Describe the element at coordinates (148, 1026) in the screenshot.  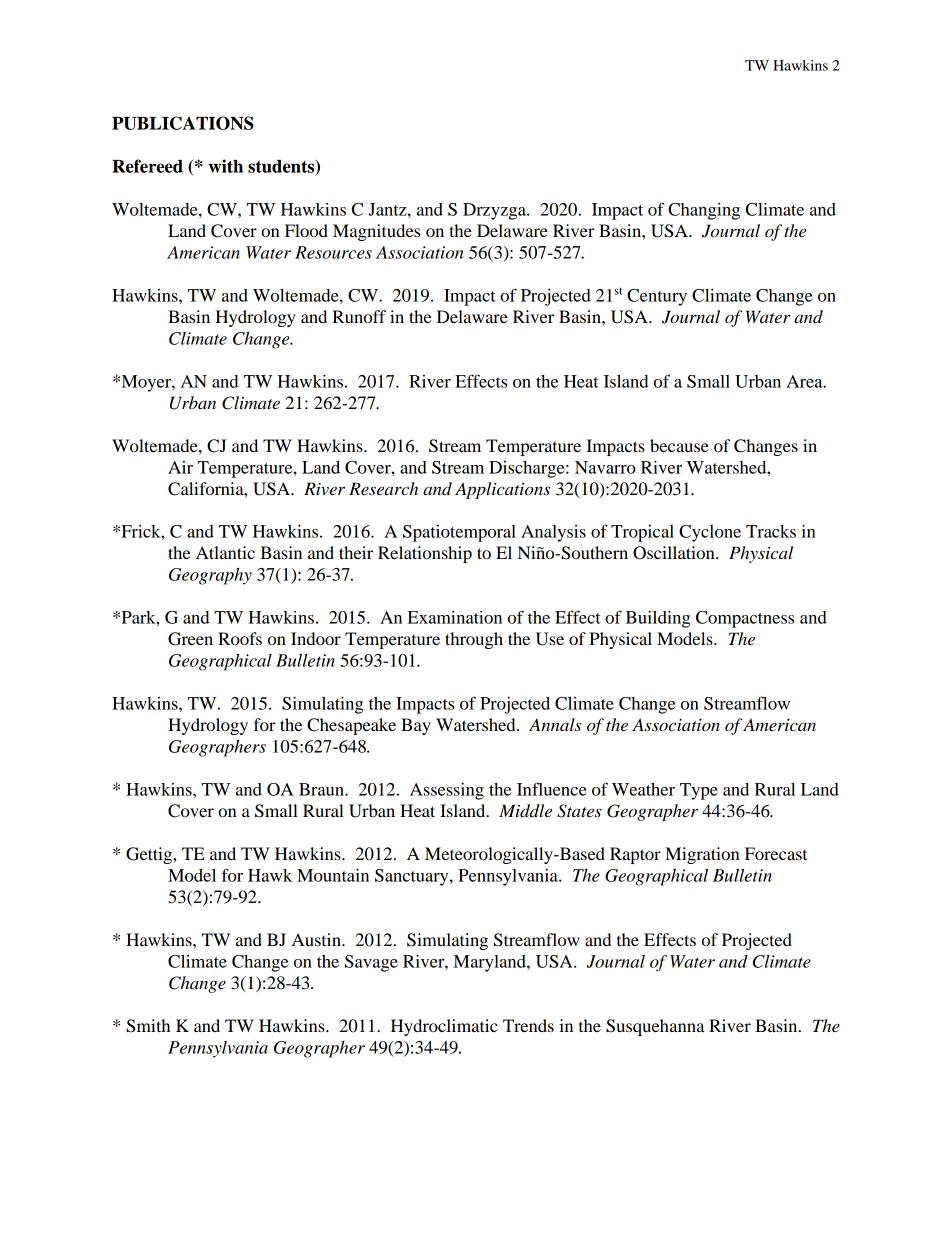
I see `Smith` at that location.
